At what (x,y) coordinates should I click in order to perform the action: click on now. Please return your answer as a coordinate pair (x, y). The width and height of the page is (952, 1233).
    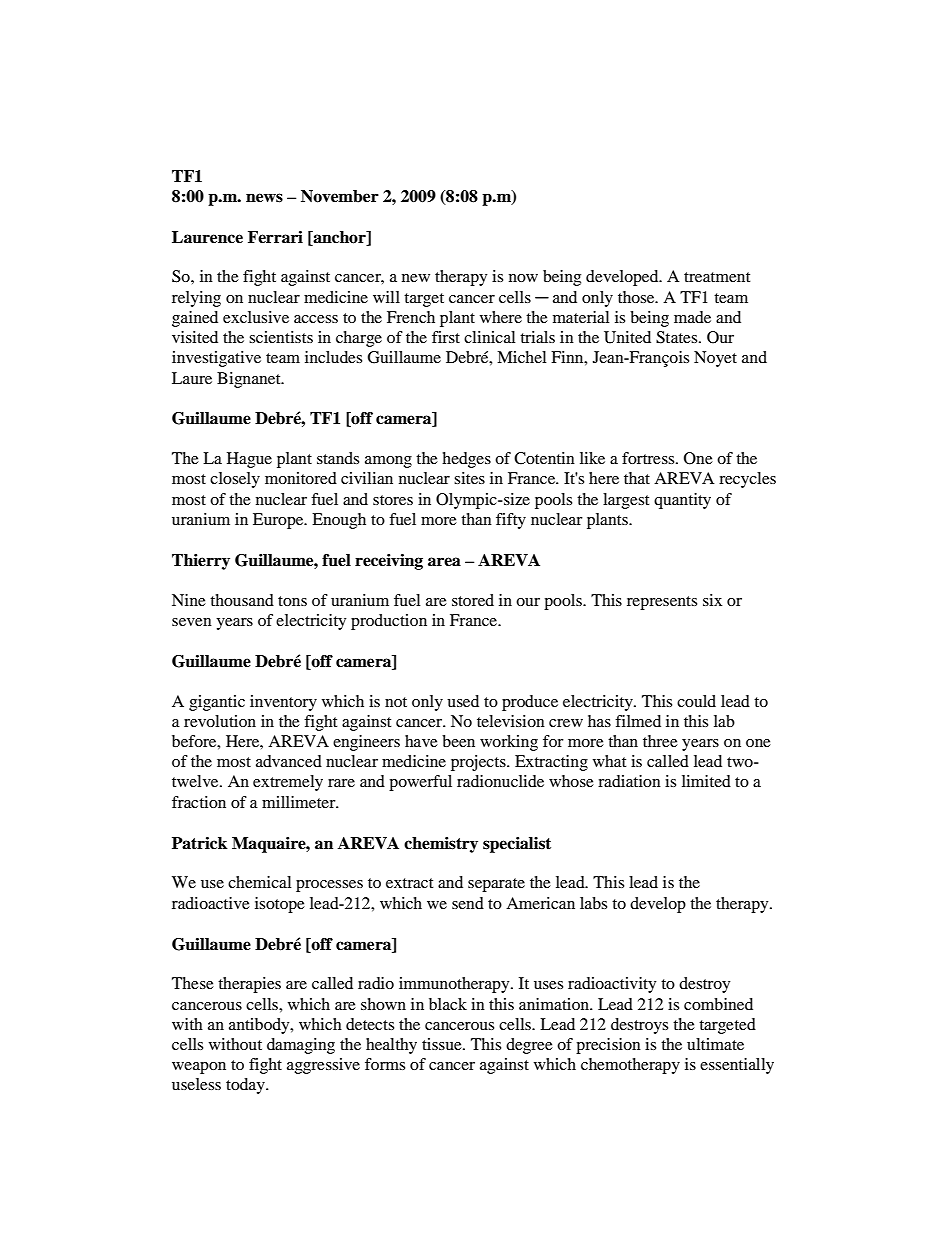
    Looking at the image, I should click on (523, 278).
